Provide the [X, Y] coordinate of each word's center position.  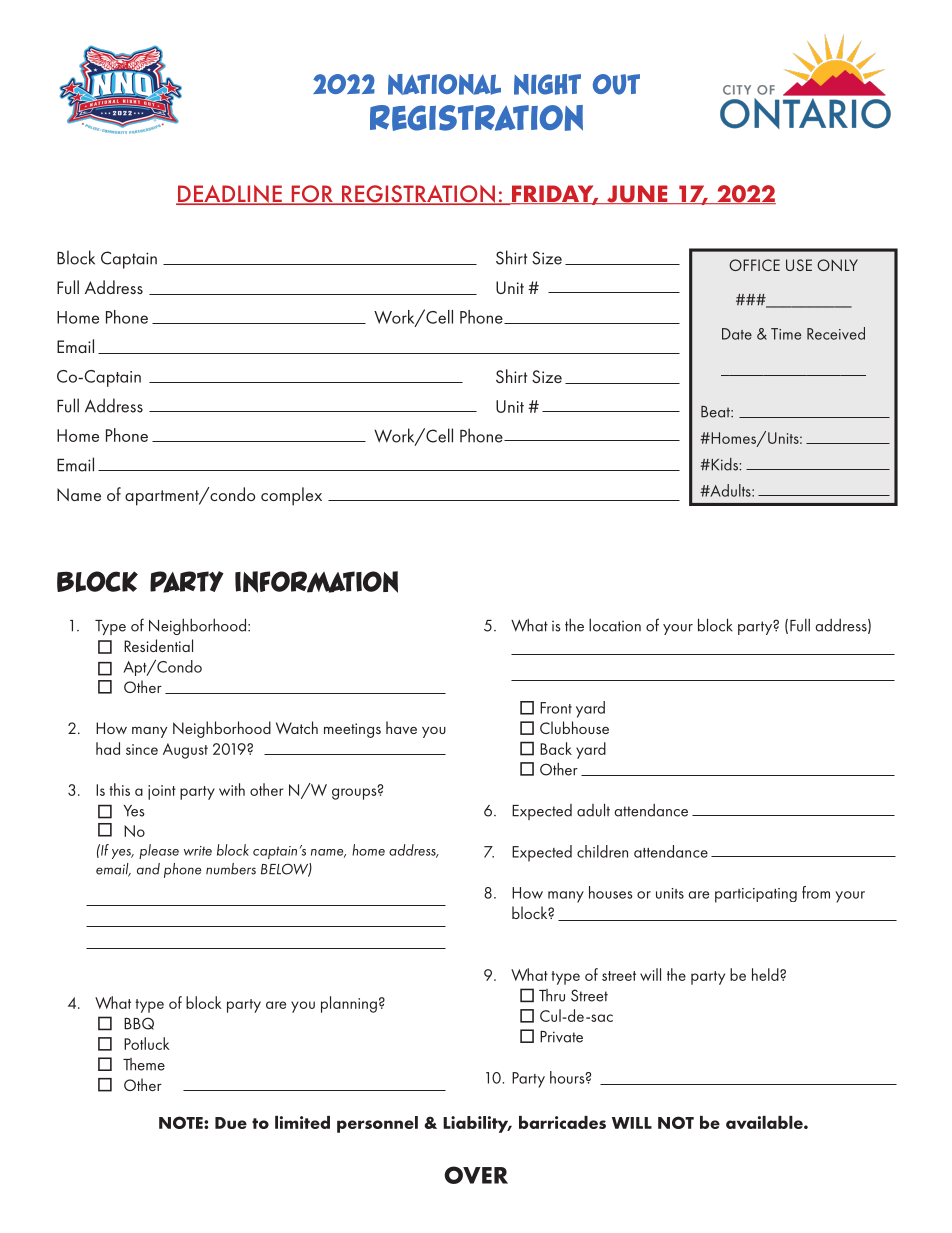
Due [231, 1123]
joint [162, 792]
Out [616, 84]
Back [556, 748]
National [444, 84]
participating [756, 895]
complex [291, 496]
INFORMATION [316, 582]
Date [737, 334]
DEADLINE [230, 195]
